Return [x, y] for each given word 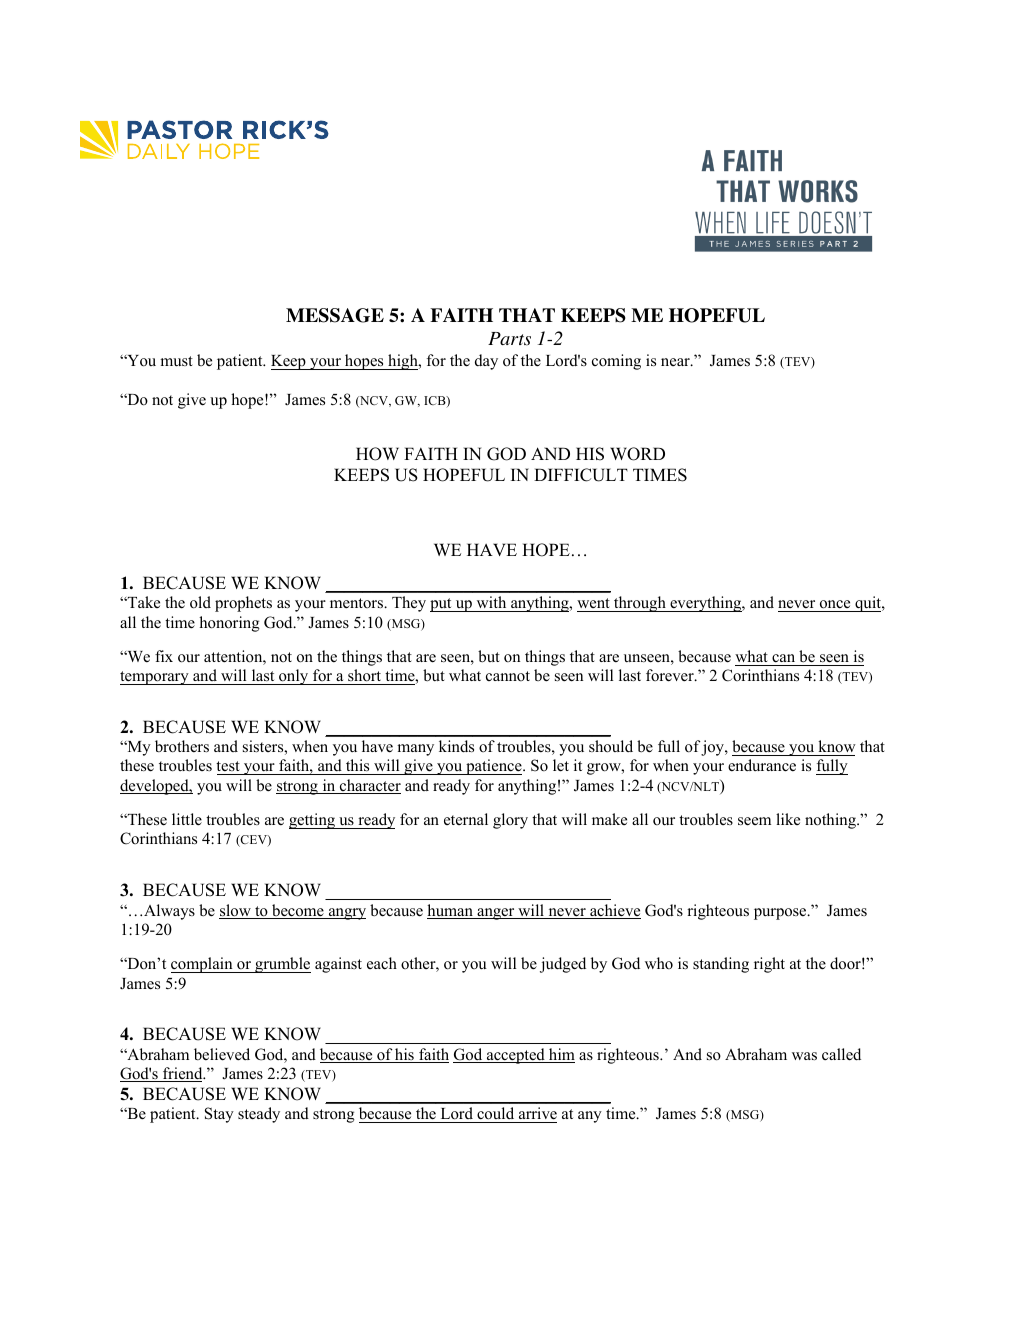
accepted [516, 1056]
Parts [509, 339]
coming [616, 362]
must [176, 361]
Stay [219, 1115]
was [804, 1056]
